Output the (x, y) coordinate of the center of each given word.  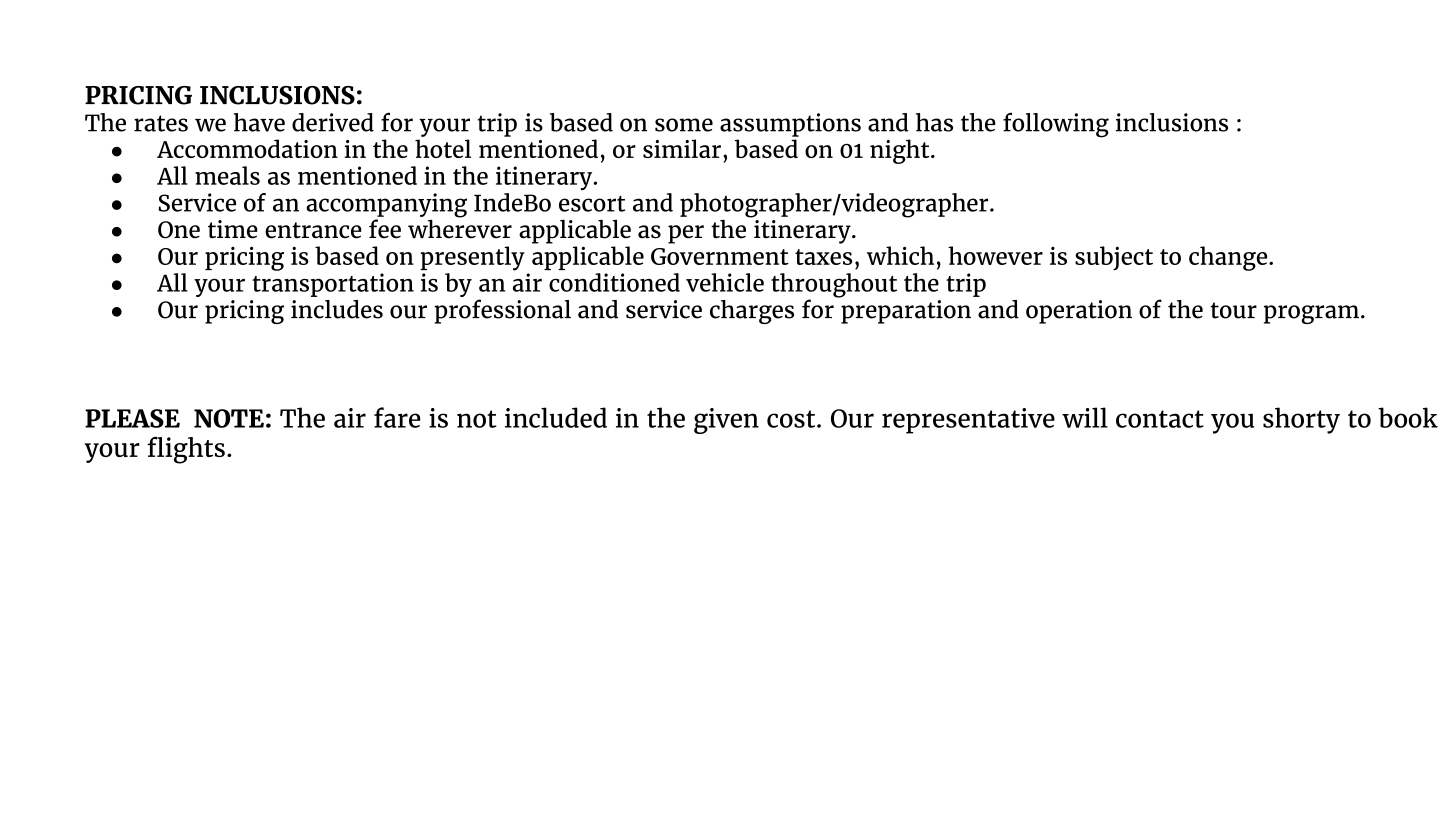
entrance (313, 230)
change (1229, 258)
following (1056, 125)
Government (720, 256)
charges (752, 312)
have (259, 122)
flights (186, 450)
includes (337, 309)
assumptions (790, 125)
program (1311, 314)
